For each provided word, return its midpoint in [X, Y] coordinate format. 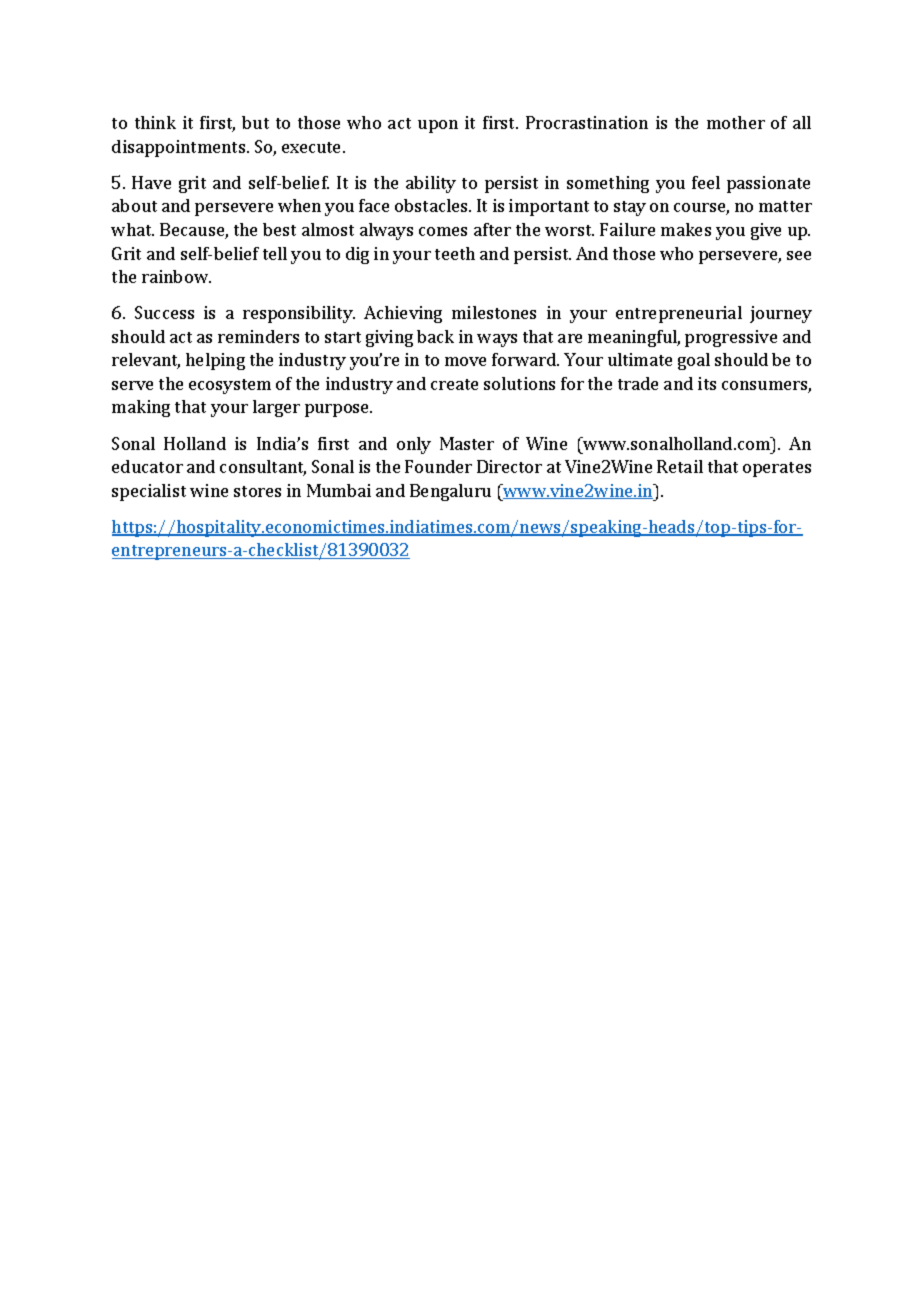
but [255, 122]
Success [164, 312]
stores [257, 491]
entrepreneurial [679, 314]
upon [438, 126]
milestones [494, 312]
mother [736, 122]
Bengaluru [450, 492]
